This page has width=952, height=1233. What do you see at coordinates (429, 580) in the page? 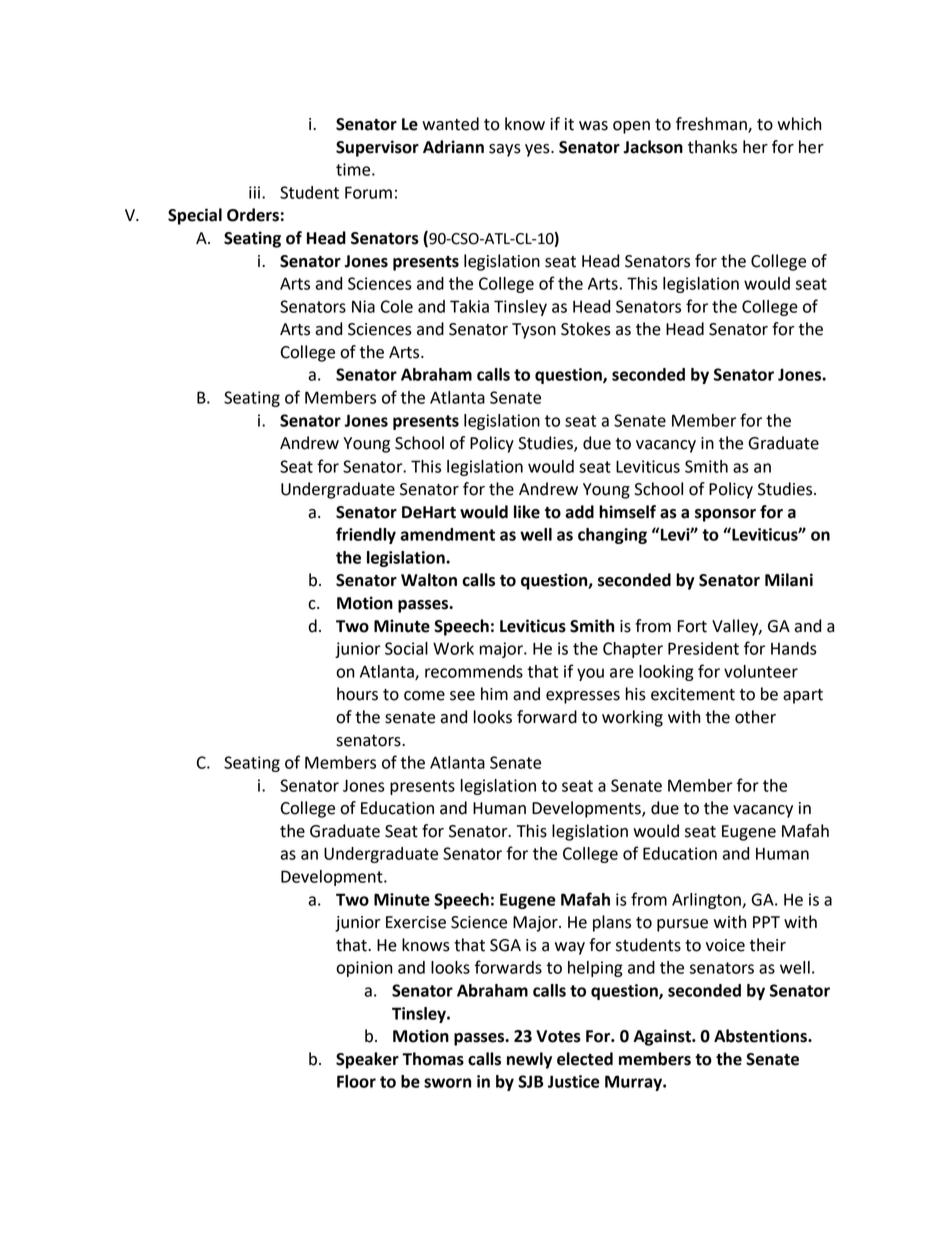
I see `Walton` at bounding box center [429, 580].
